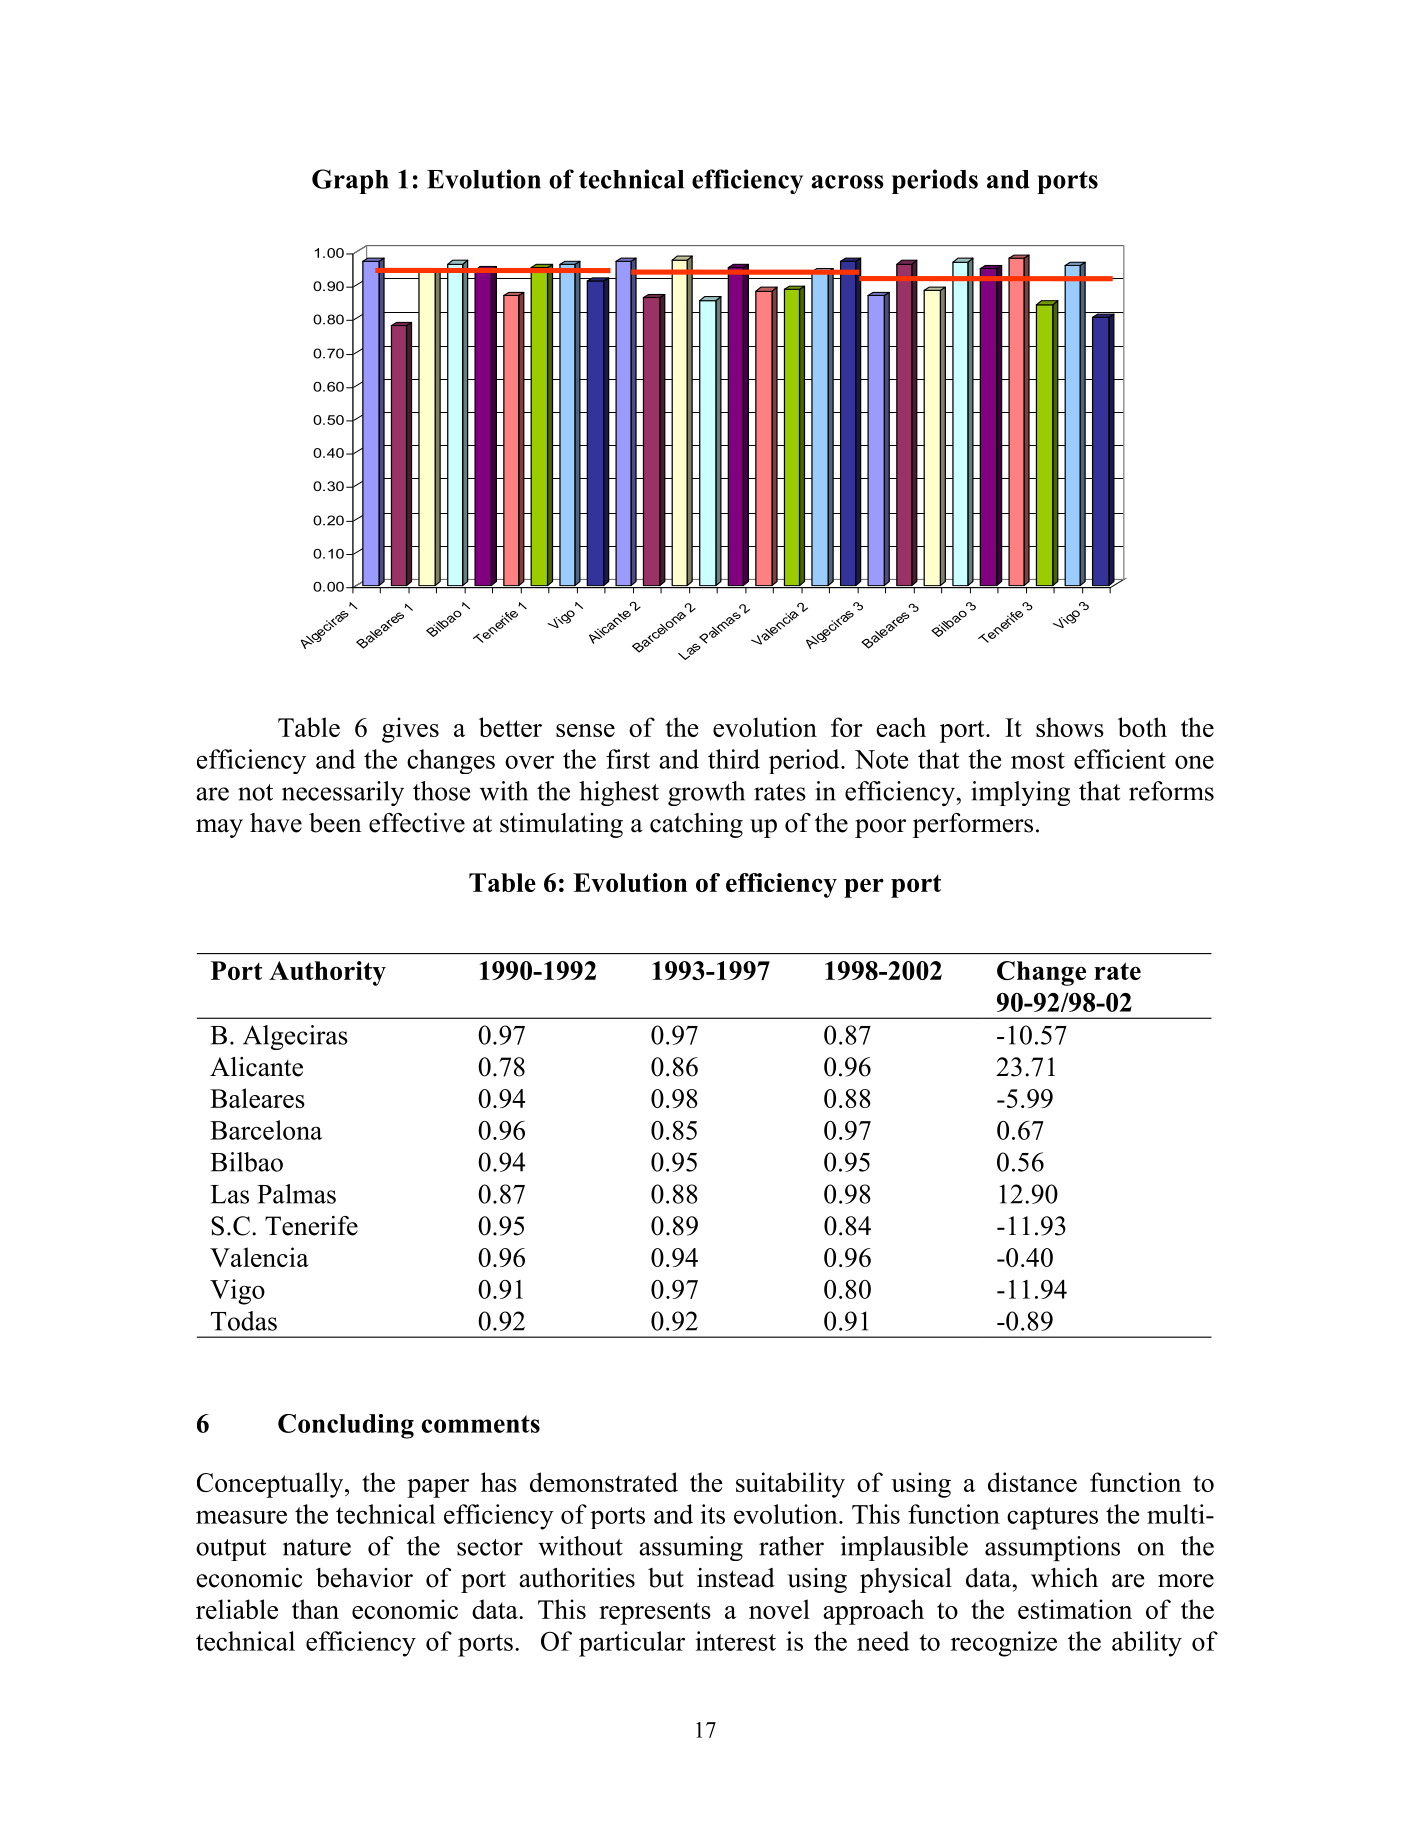 The height and width of the image is (1824, 1410). Describe the element at coordinates (706, 793) in the image. I see `growth` at that location.
